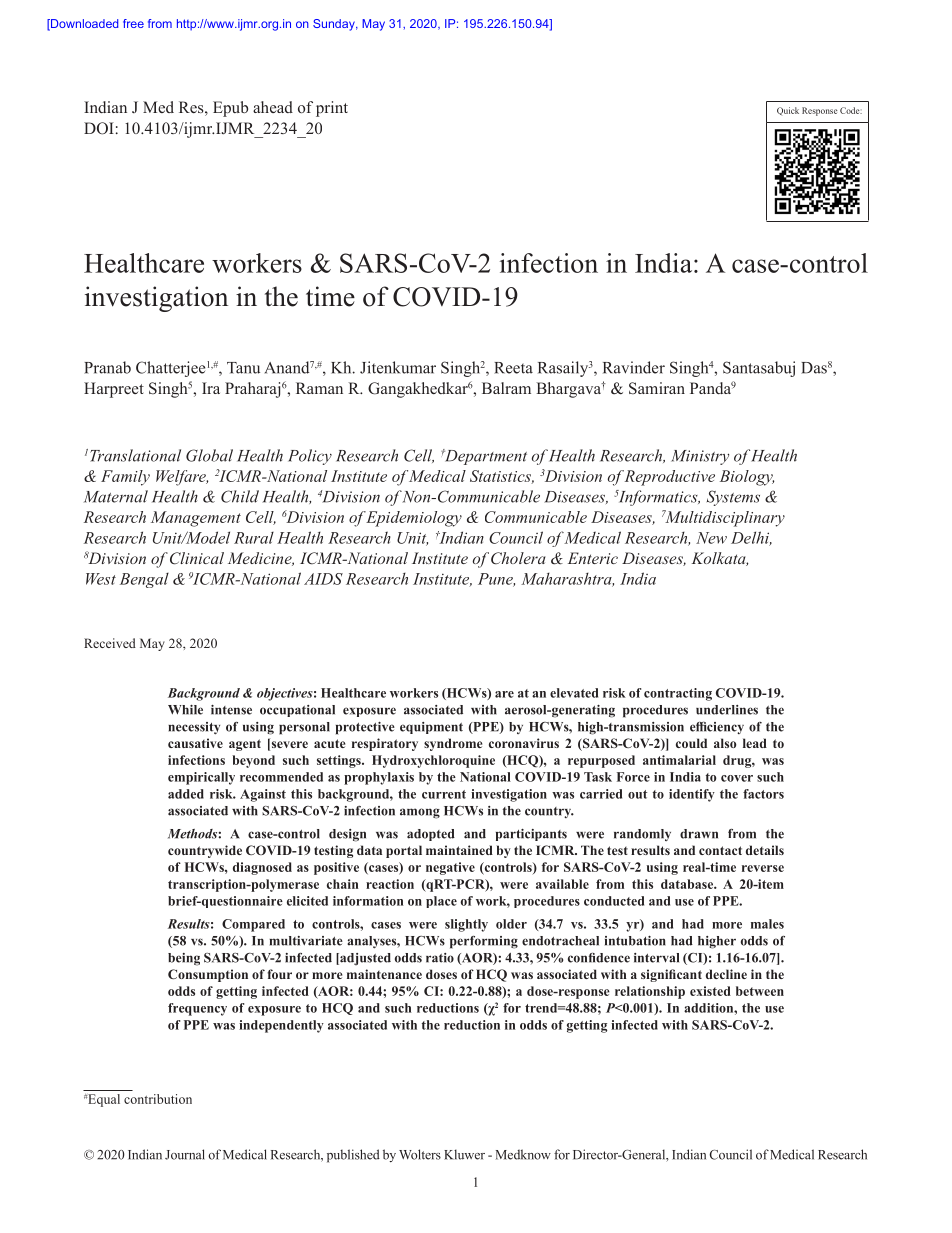 The height and width of the image is (1233, 952). What do you see at coordinates (158, 1099) in the image?
I see `contribution` at bounding box center [158, 1099].
